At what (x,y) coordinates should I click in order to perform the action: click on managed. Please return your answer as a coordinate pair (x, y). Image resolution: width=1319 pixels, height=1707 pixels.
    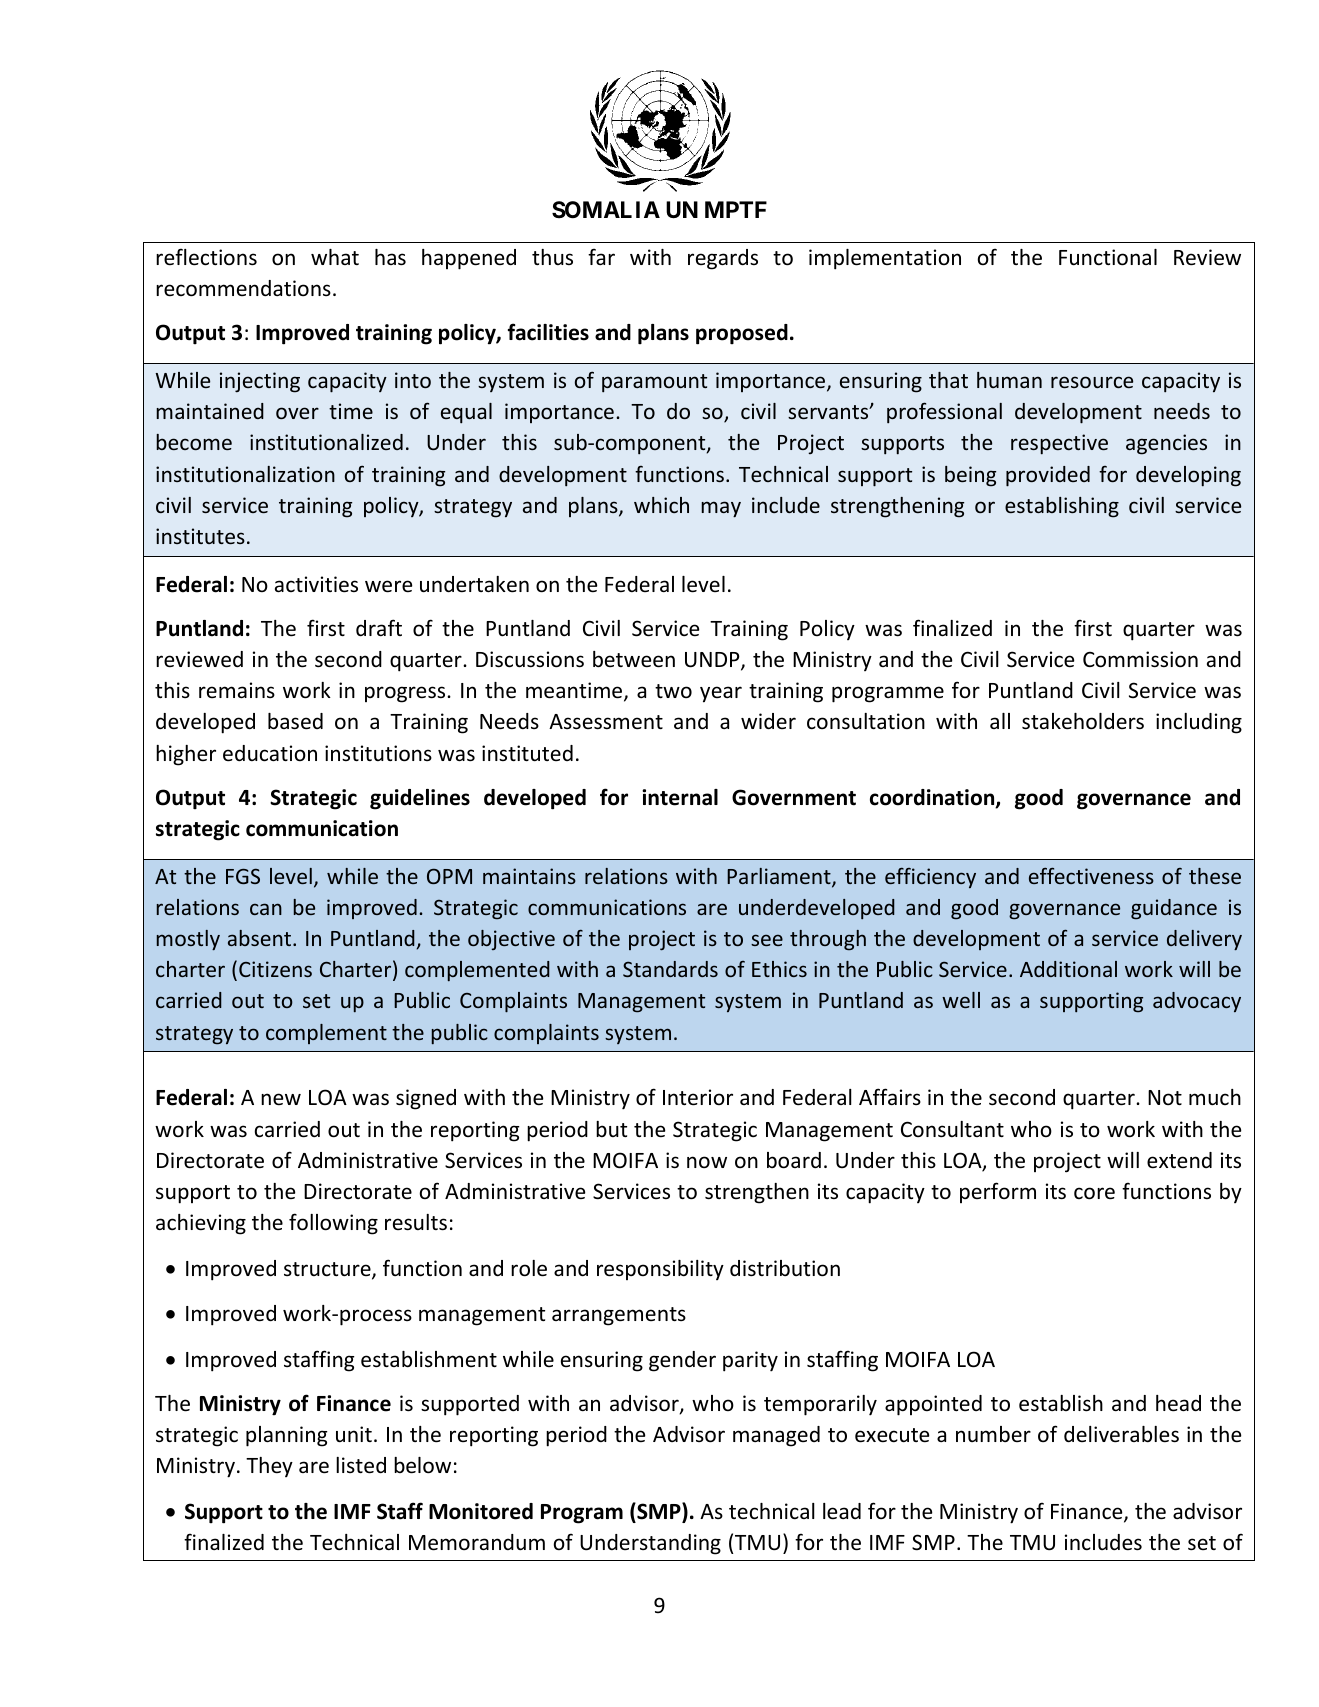
    Looking at the image, I should click on (776, 1436).
